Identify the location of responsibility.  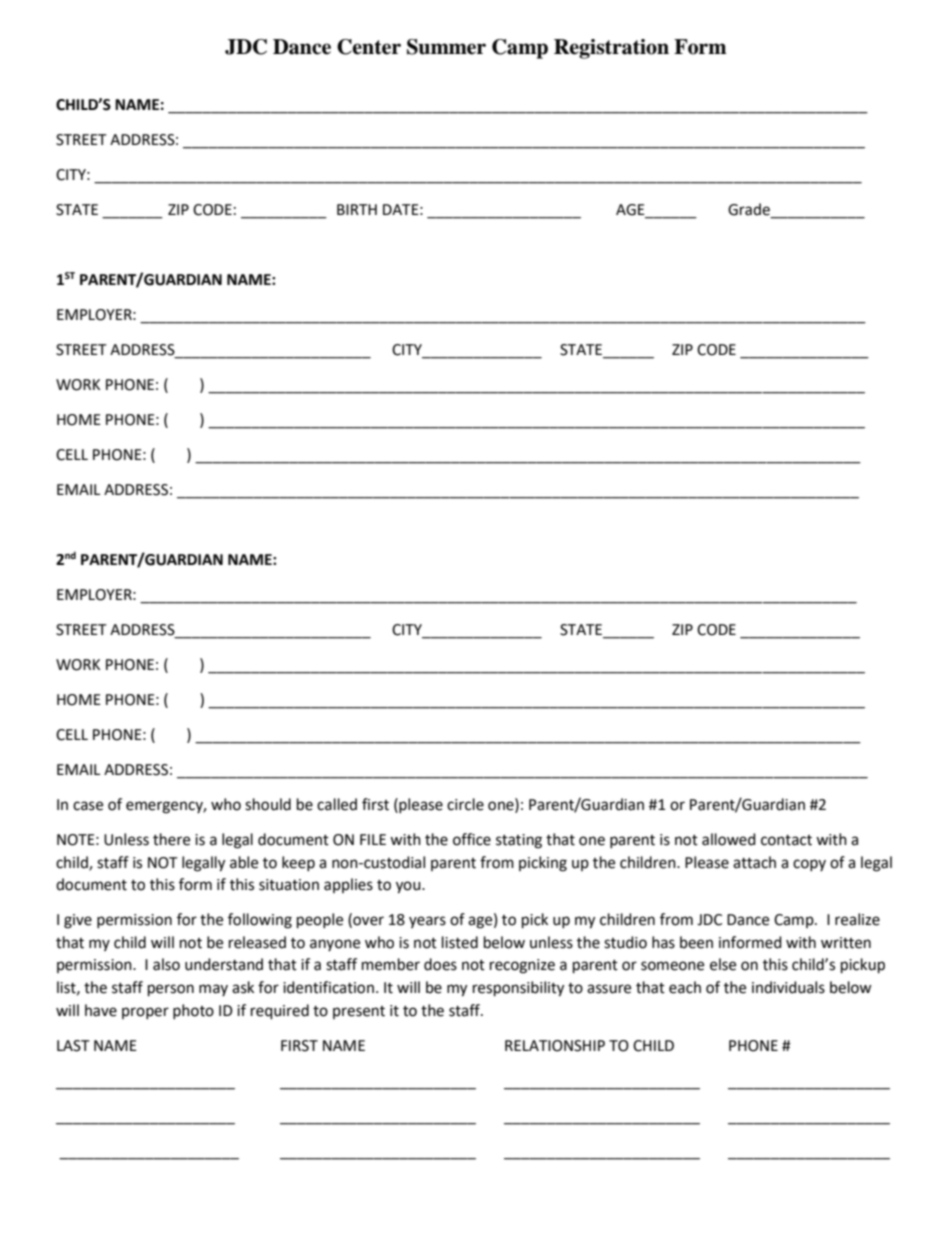
(518, 989).
